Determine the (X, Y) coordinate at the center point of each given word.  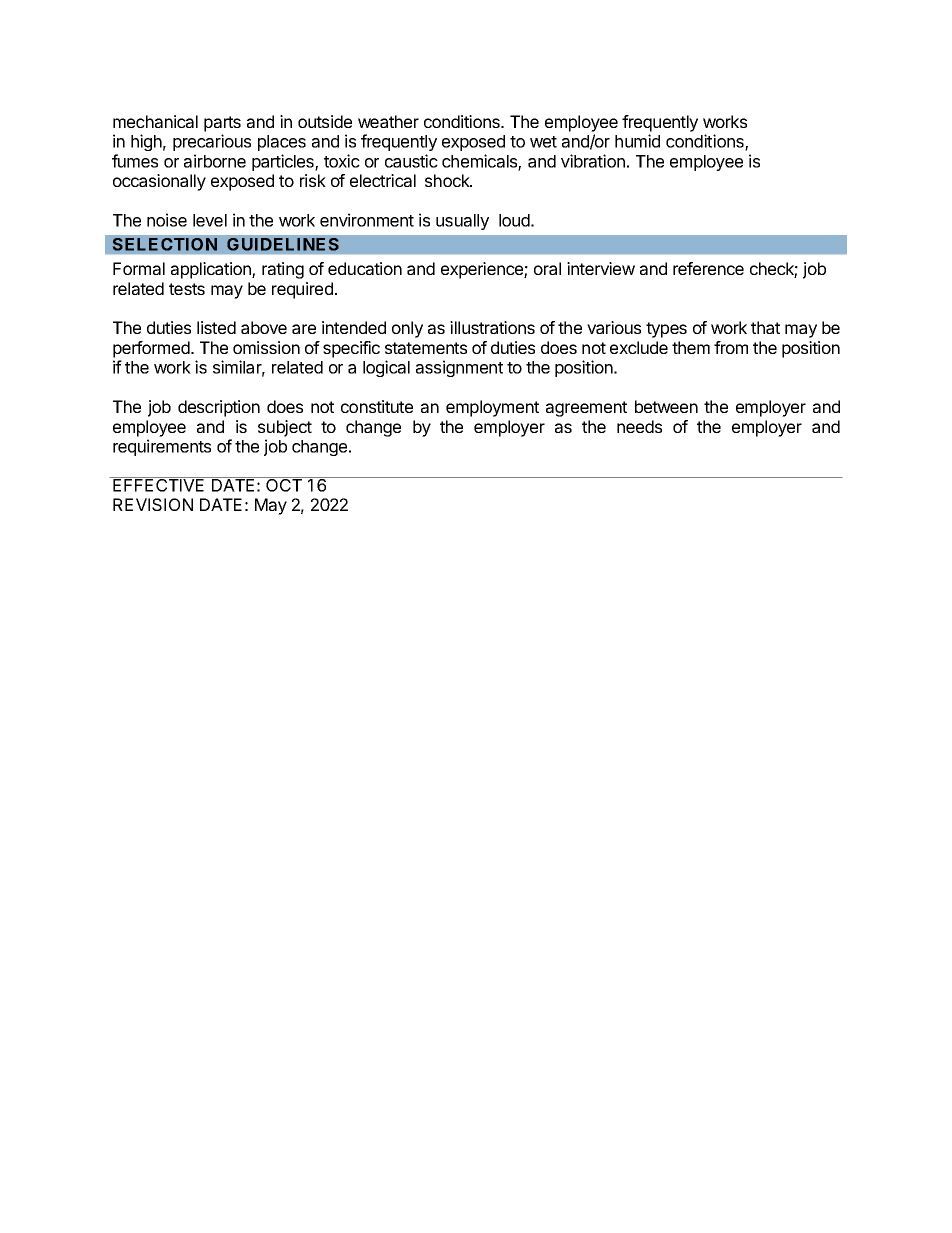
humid (637, 141)
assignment (459, 368)
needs (639, 426)
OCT (284, 484)
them (691, 347)
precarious (212, 142)
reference (708, 268)
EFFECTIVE (159, 484)
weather (388, 121)
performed (152, 349)
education (365, 268)
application (212, 270)
